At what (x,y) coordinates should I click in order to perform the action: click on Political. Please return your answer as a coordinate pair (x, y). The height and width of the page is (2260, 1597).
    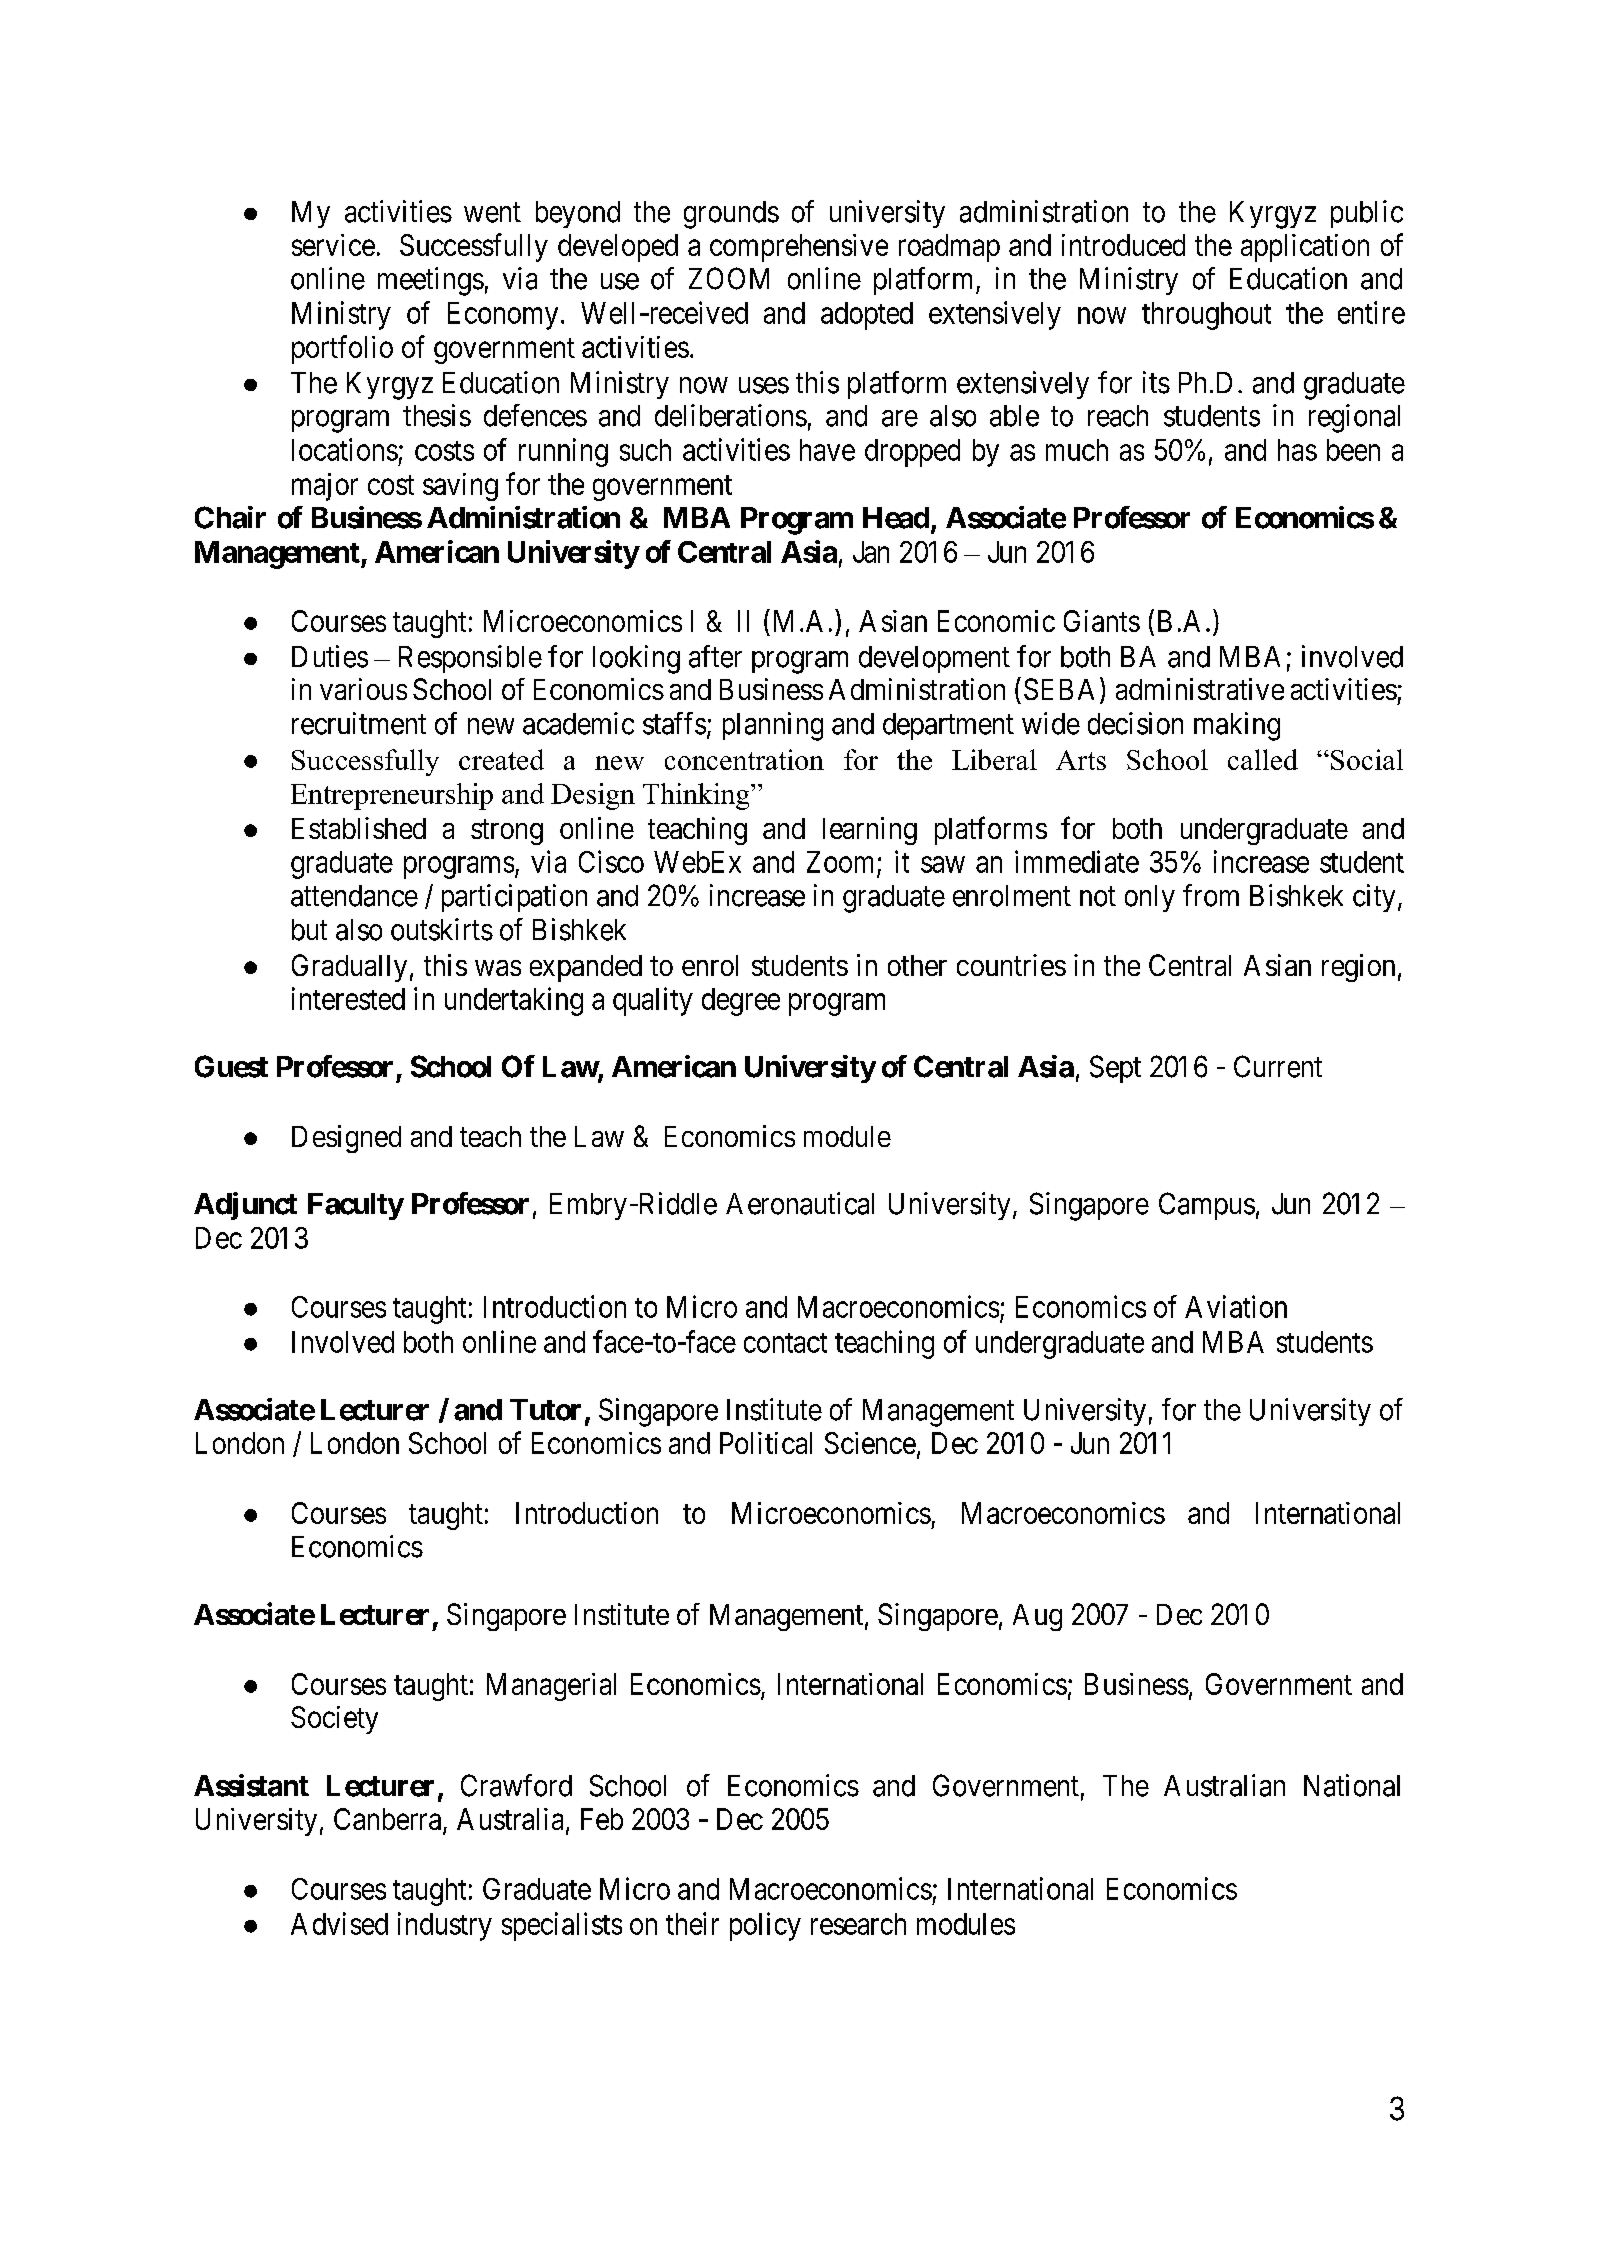
    Looking at the image, I should click on (766, 1443).
